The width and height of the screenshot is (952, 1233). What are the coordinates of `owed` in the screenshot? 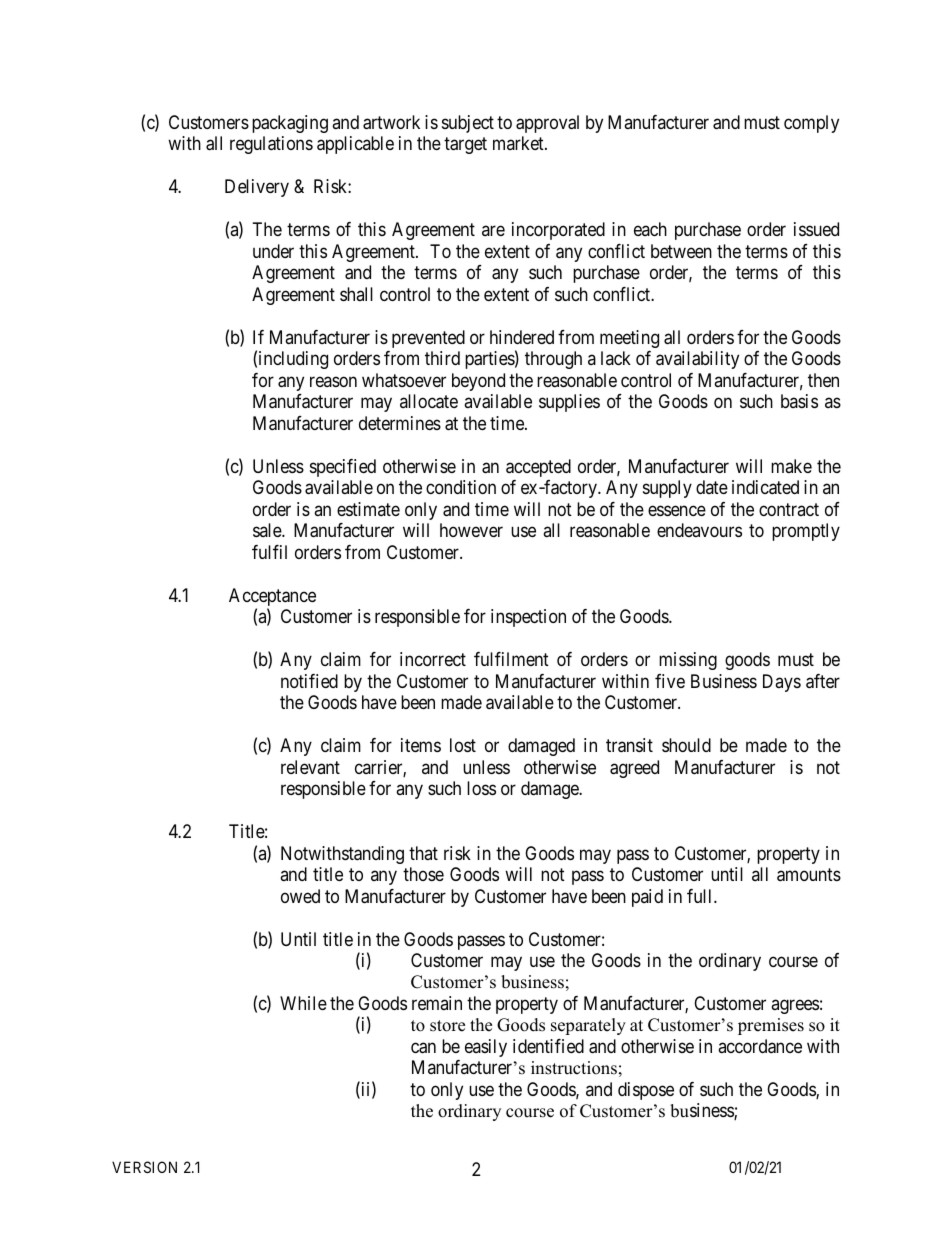 It's located at (300, 896).
